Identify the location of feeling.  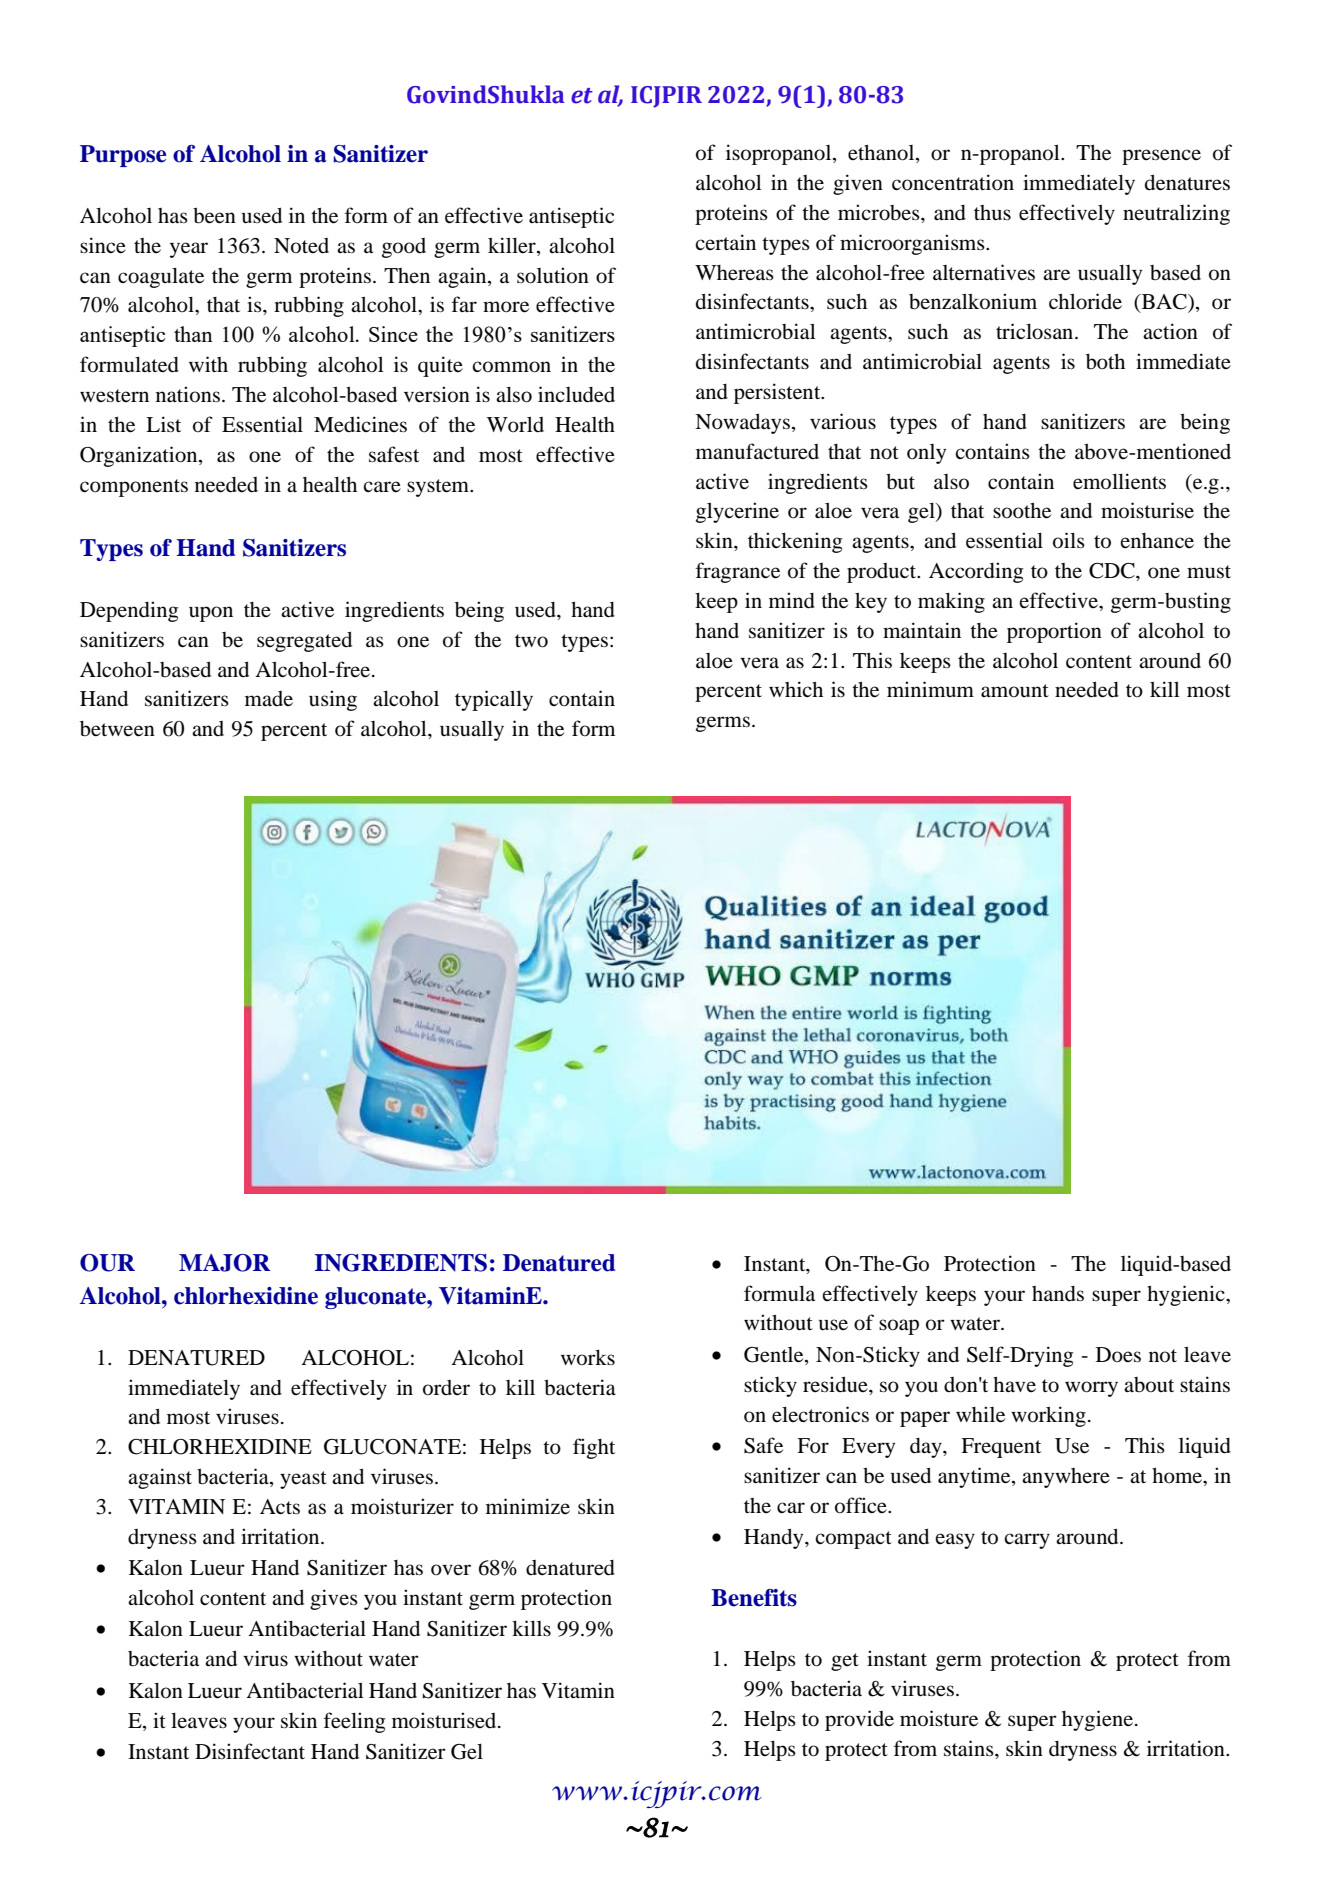
(354, 1722).
